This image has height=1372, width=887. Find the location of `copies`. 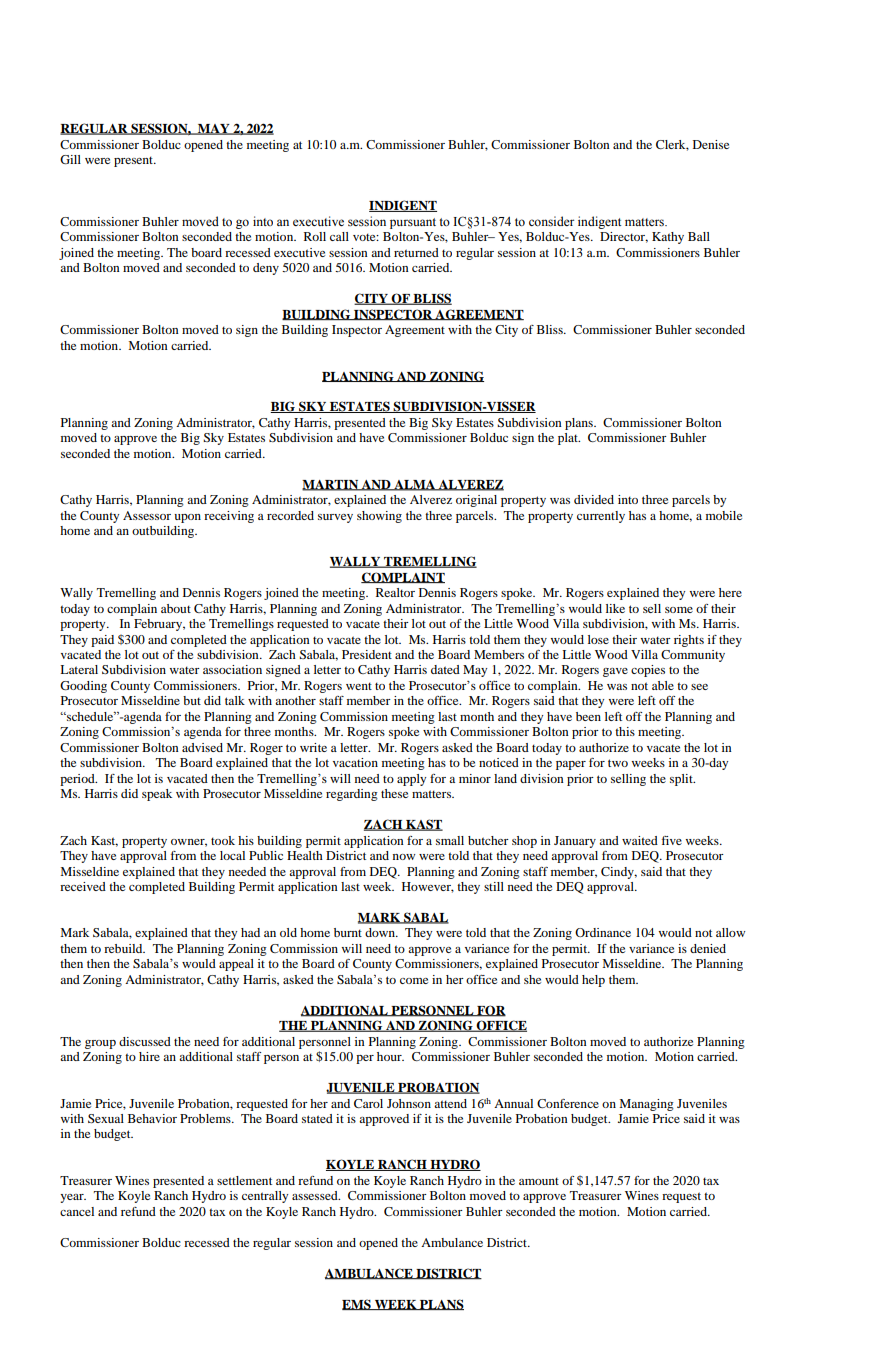

copies is located at coordinates (648, 671).
